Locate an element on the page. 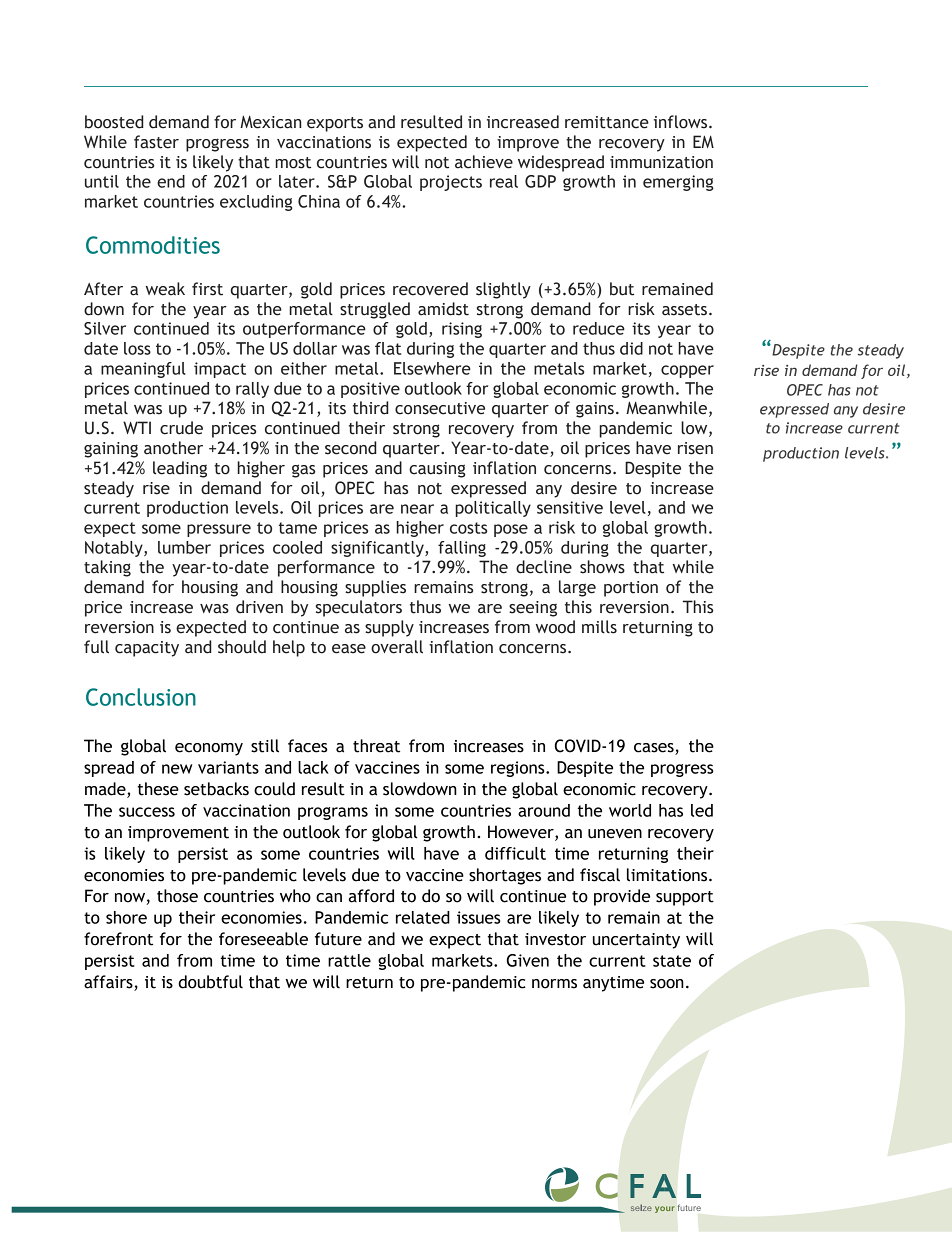 The height and width of the page is (1233, 952). remittance is located at coordinates (607, 122).
